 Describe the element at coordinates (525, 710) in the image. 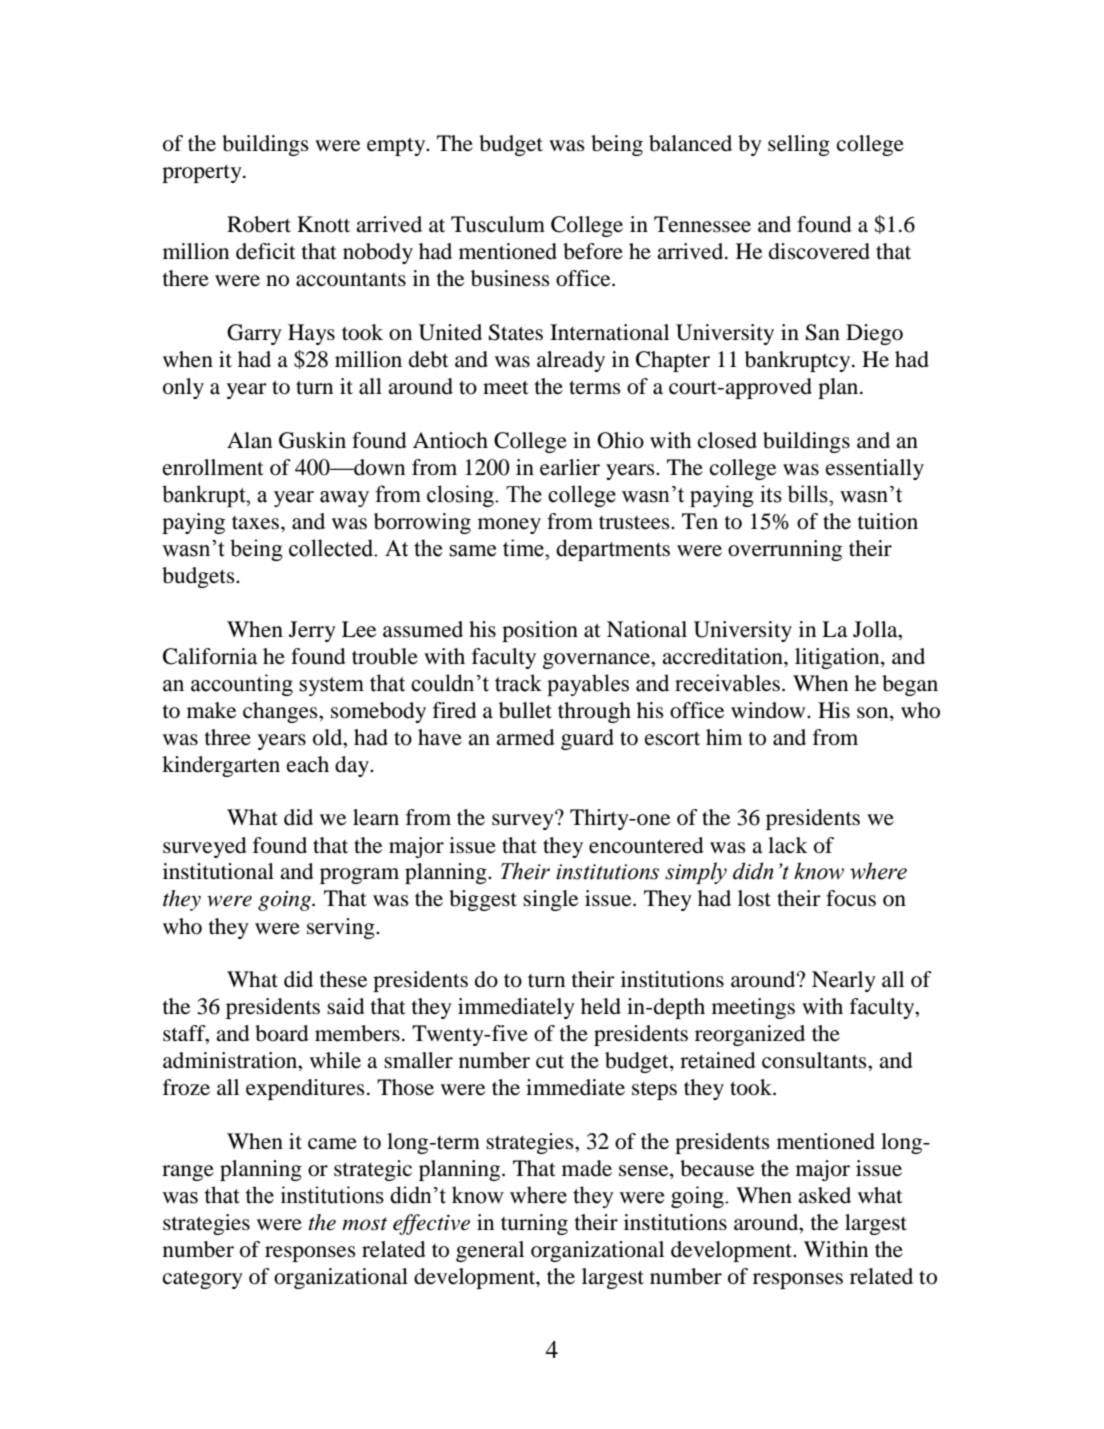

I see `bullet` at that location.
